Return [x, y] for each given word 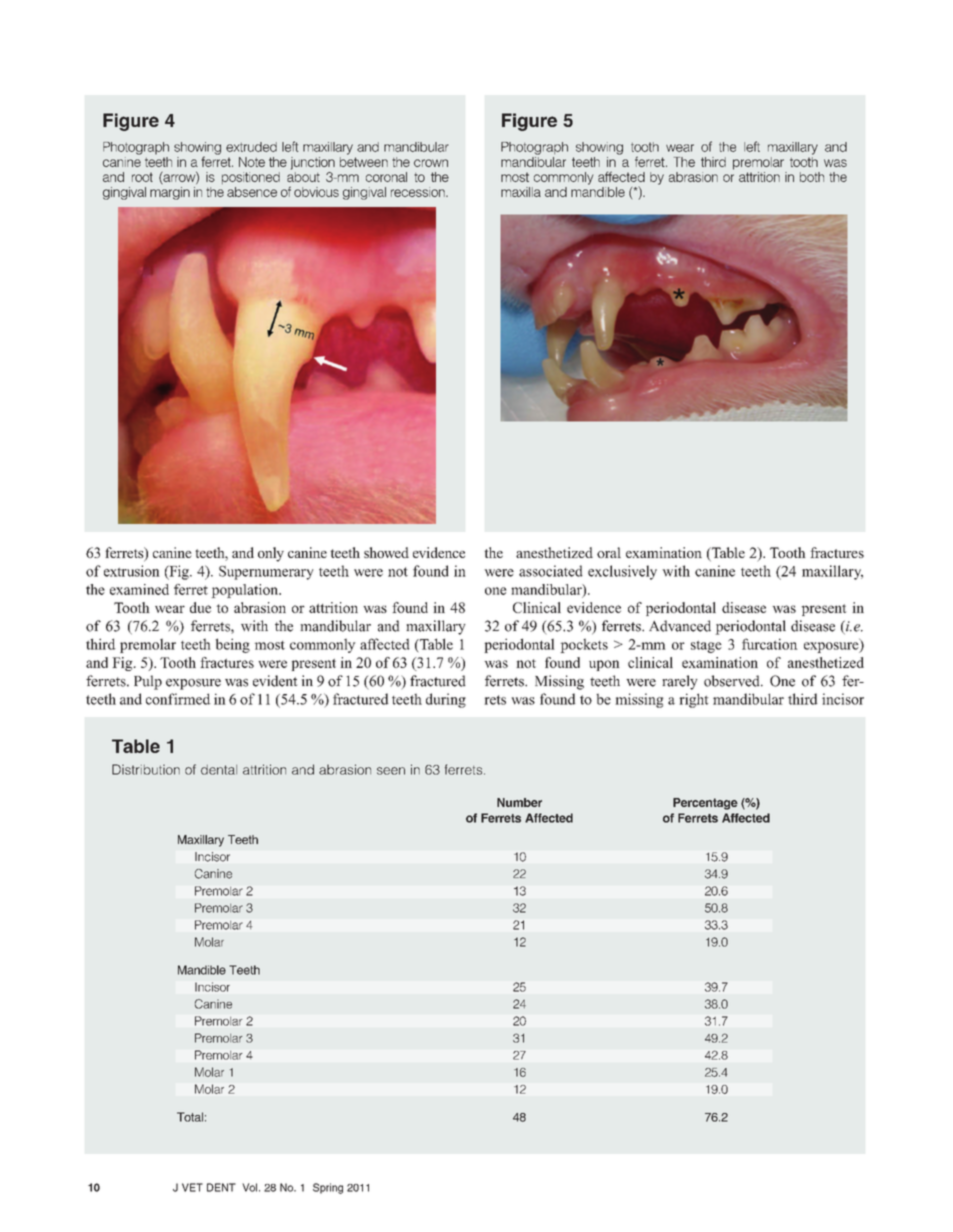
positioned [251, 178]
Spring [328, 1188]
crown [431, 163]
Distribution [146, 769]
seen [391, 771]
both [812, 177]
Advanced [680, 626]
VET [192, 1187]
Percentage [705, 804]
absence [252, 192]
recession [419, 192]
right [694, 700]
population [245, 591]
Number [519, 802]
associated [551, 571]
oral [609, 552]
